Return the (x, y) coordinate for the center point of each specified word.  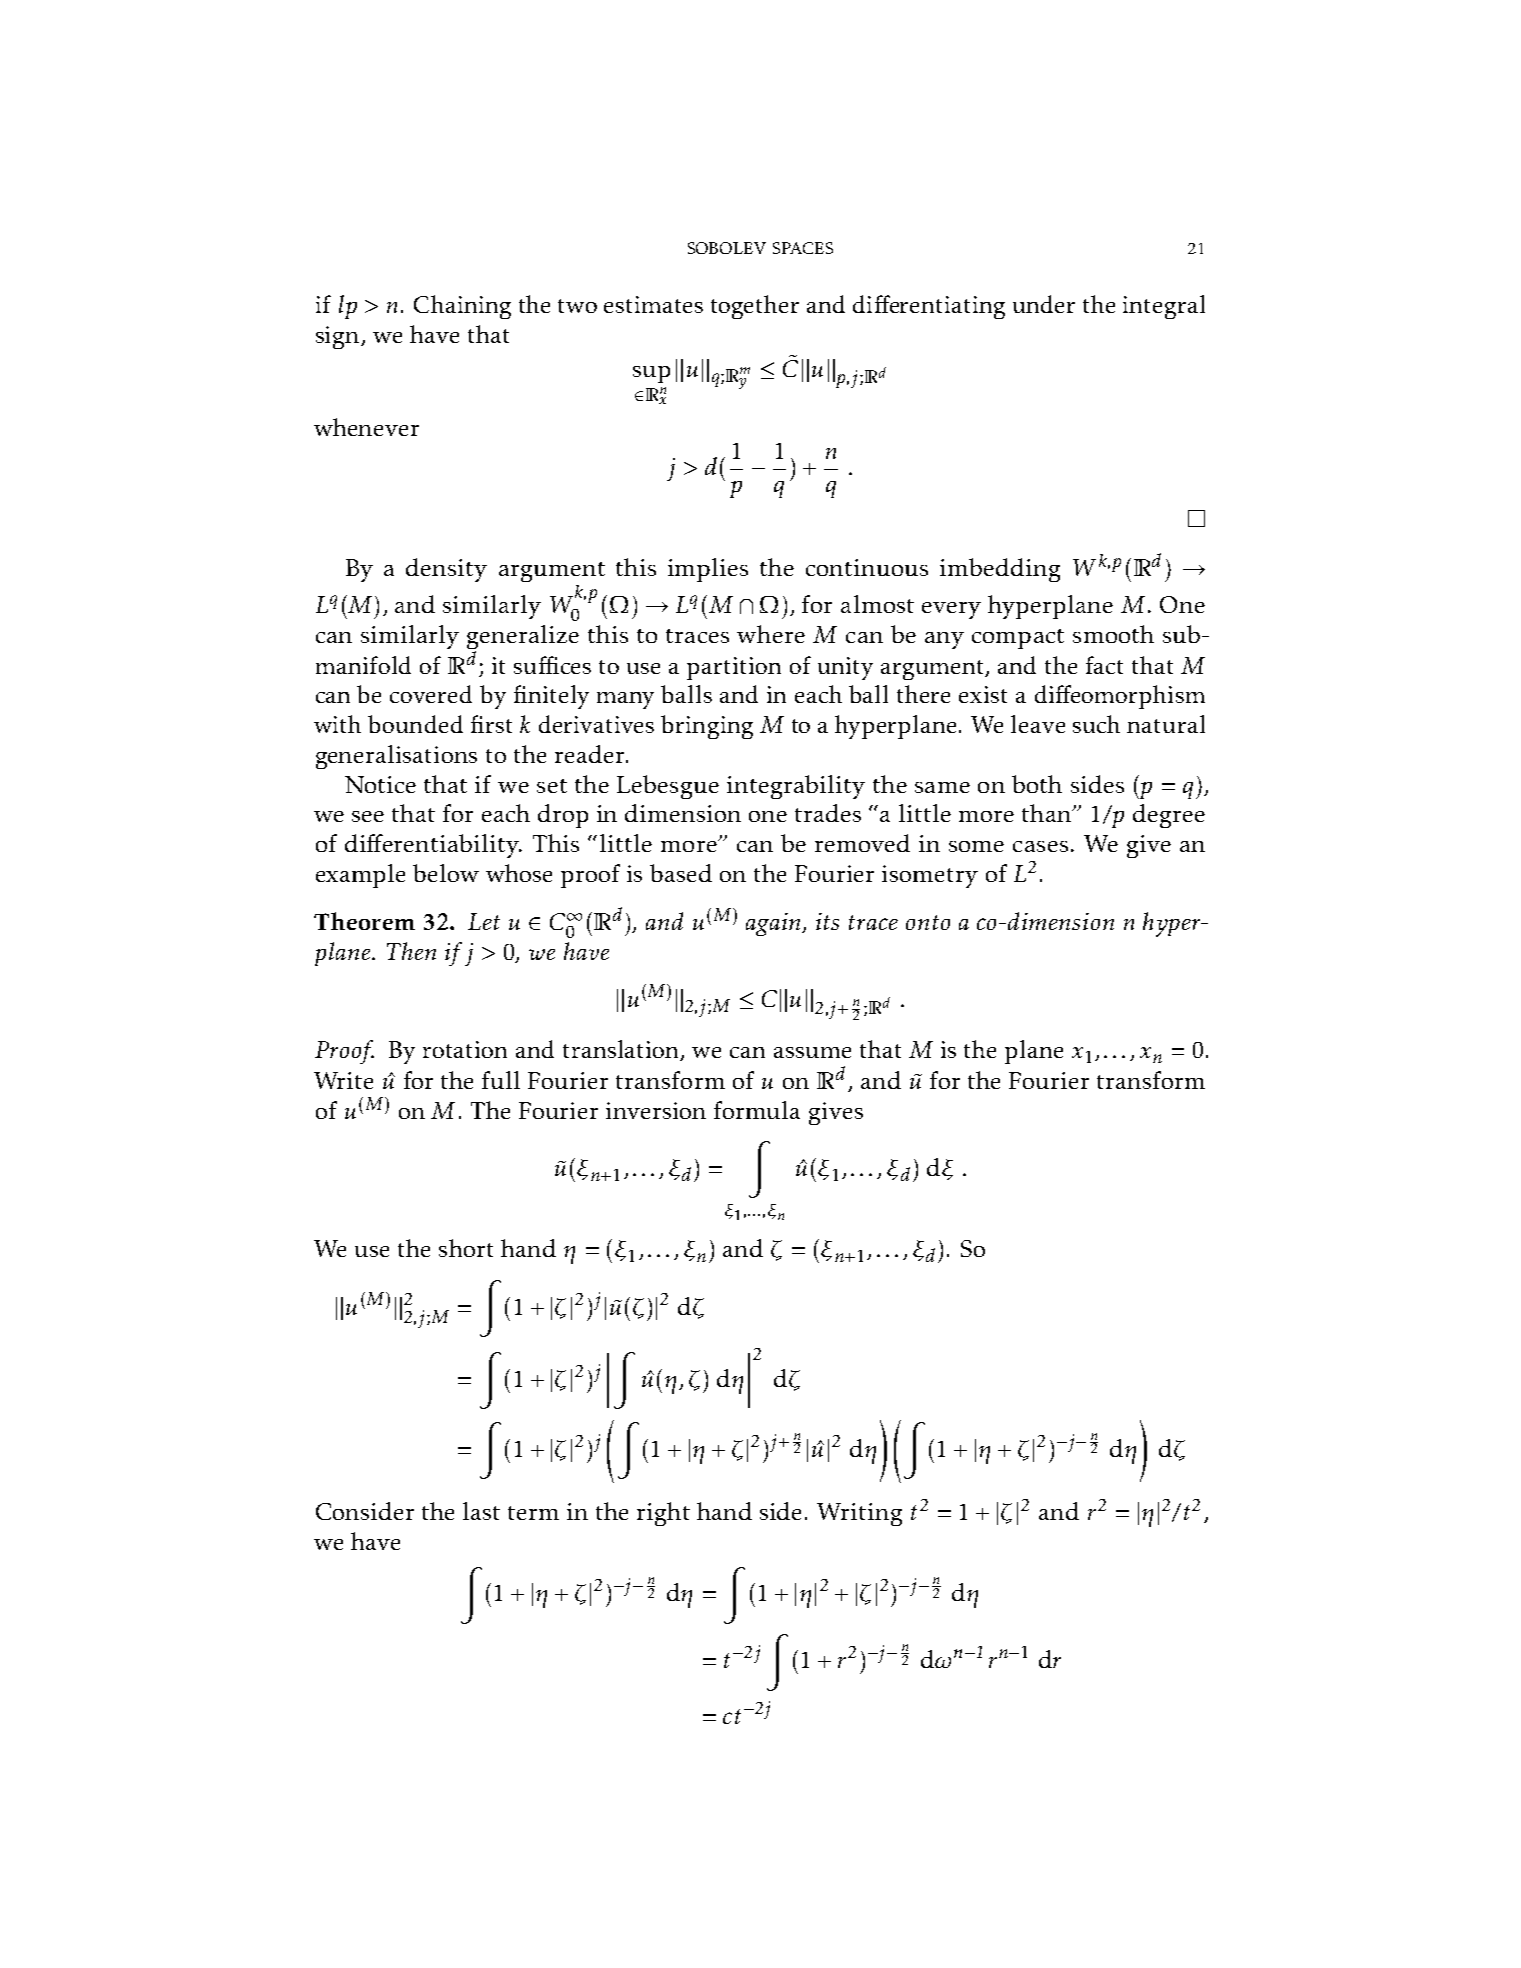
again (775, 924)
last (481, 1511)
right (663, 1514)
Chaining (462, 307)
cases (1040, 846)
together (755, 307)
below (446, 873)
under (1044, 304)
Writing (859, 1514)
